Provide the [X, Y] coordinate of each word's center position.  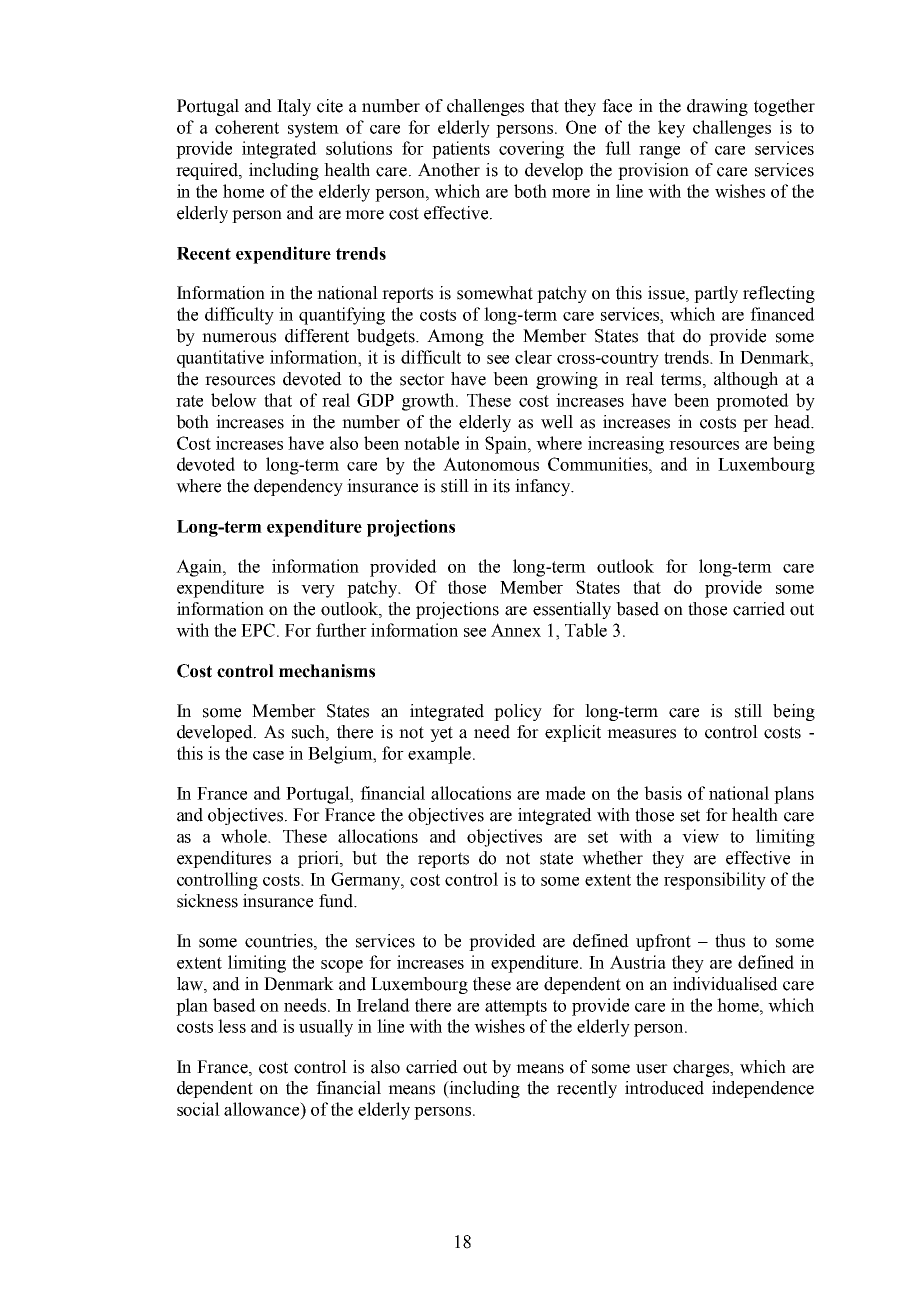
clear [533, 357]
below [234, 400]
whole [245, 836]
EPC [259, 630]
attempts [516, 1008]
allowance [263, 1109]
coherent [247, 127]
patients [461, 150]
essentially [572, 610]
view [700, 836]
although [746, 380]
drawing [717, 107]
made [565, 793]
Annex [516, 630]
